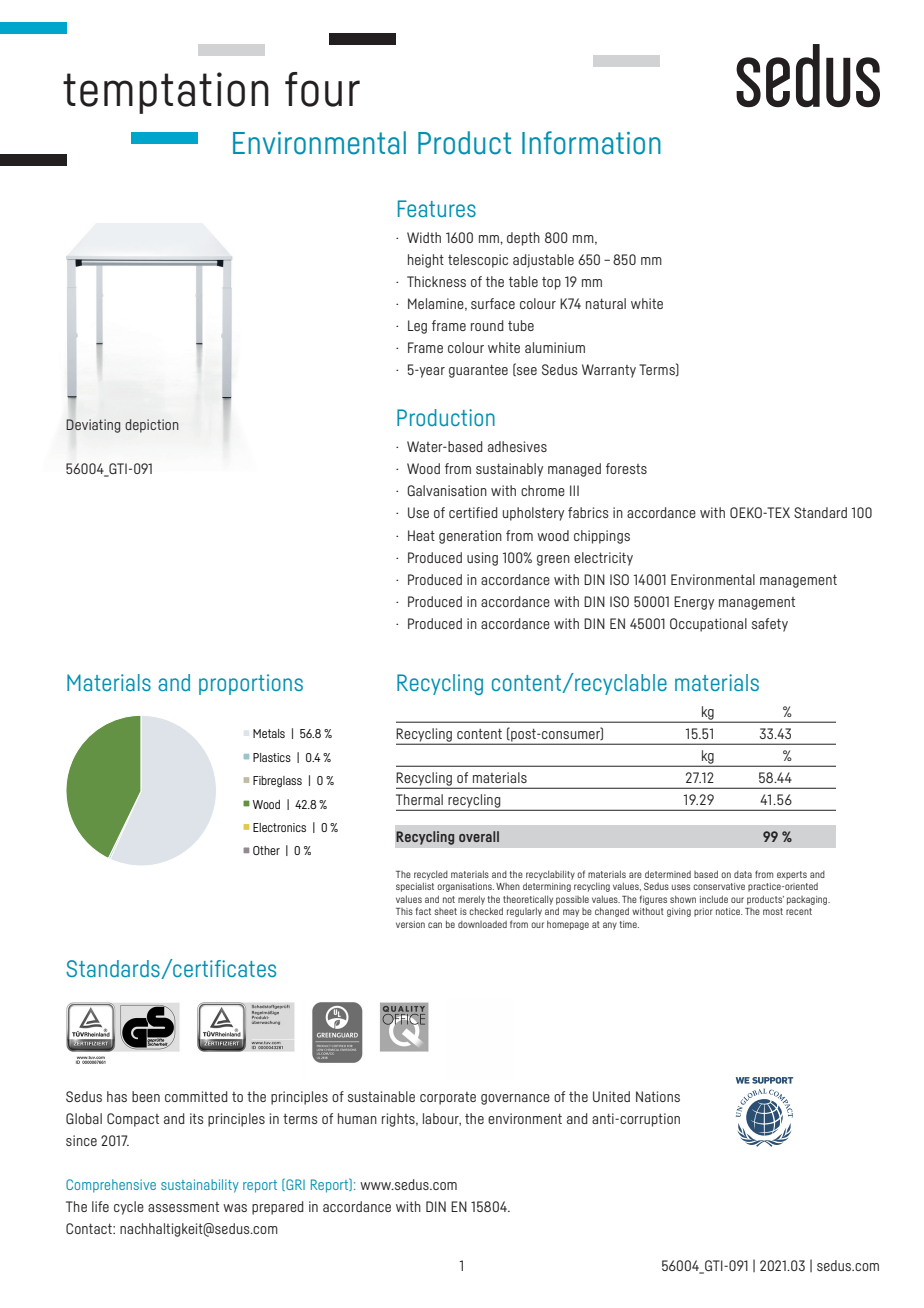  What do you see at coordinates (200, 1186) in the screenshot?
I see `sustainability` at bounding box center [200, 1186].
